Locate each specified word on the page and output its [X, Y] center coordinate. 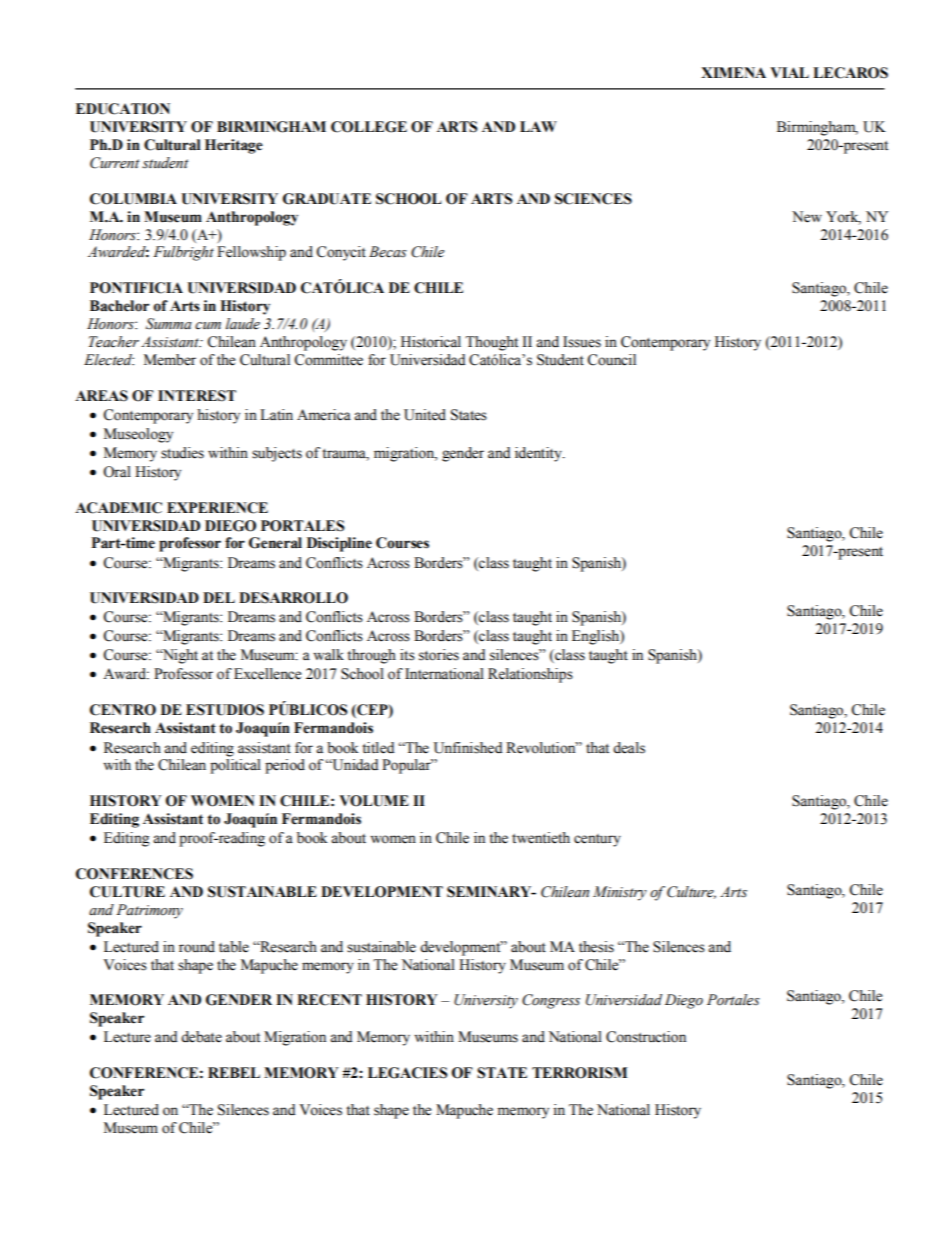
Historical [431, 342]
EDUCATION [123, 109]
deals [629, 748]
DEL [219, 597]
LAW [538, 126]
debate [201, 1037]
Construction [646, 1037]
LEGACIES [407, 1073]
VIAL [789, 72]
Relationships [530, 675]
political [235, 766]
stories [439, 655]
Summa [169, 324]
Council [611, 360]
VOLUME [374, 801]
